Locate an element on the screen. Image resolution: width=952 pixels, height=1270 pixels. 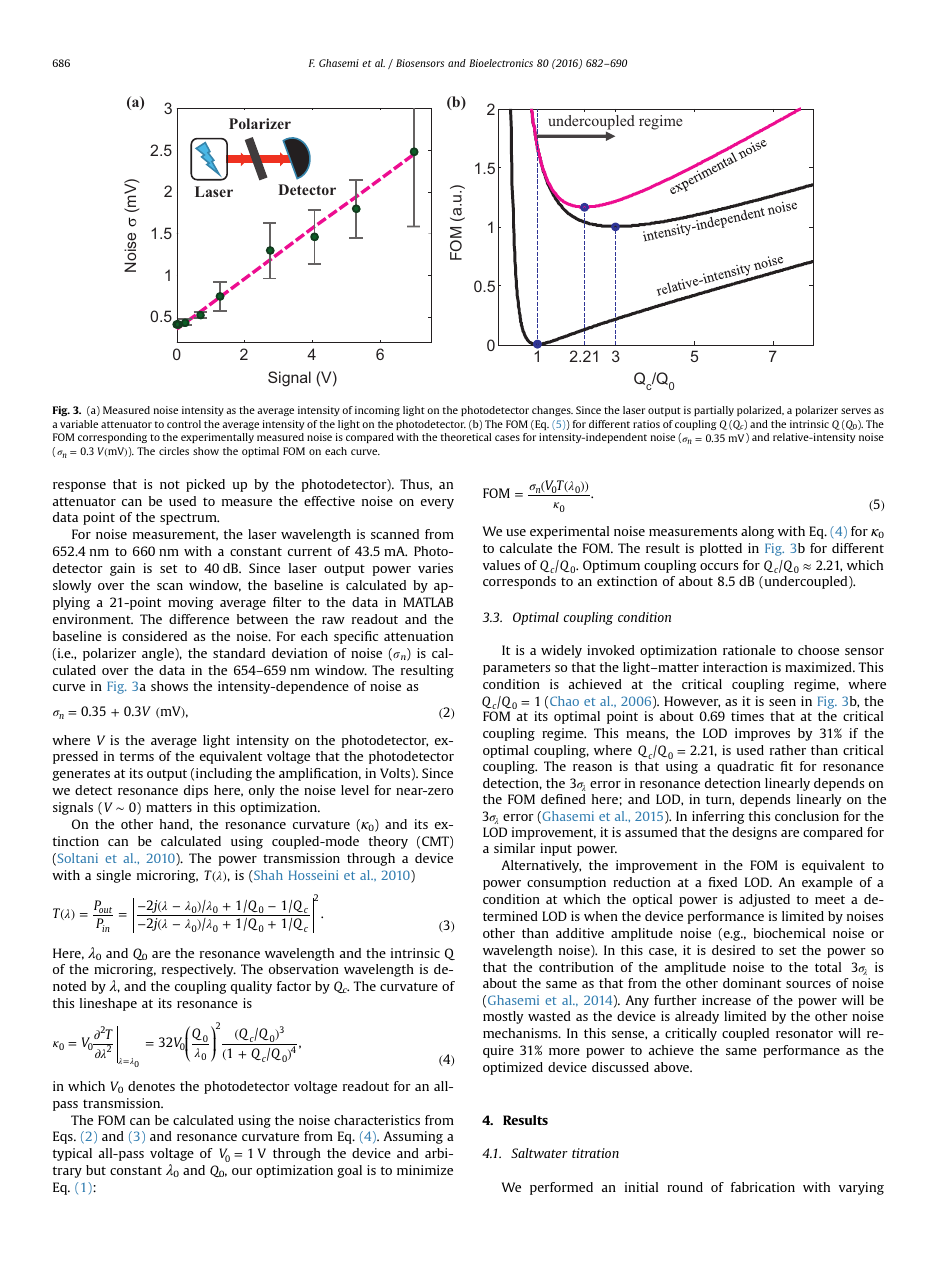
control is located at coordinates (184, 424).
